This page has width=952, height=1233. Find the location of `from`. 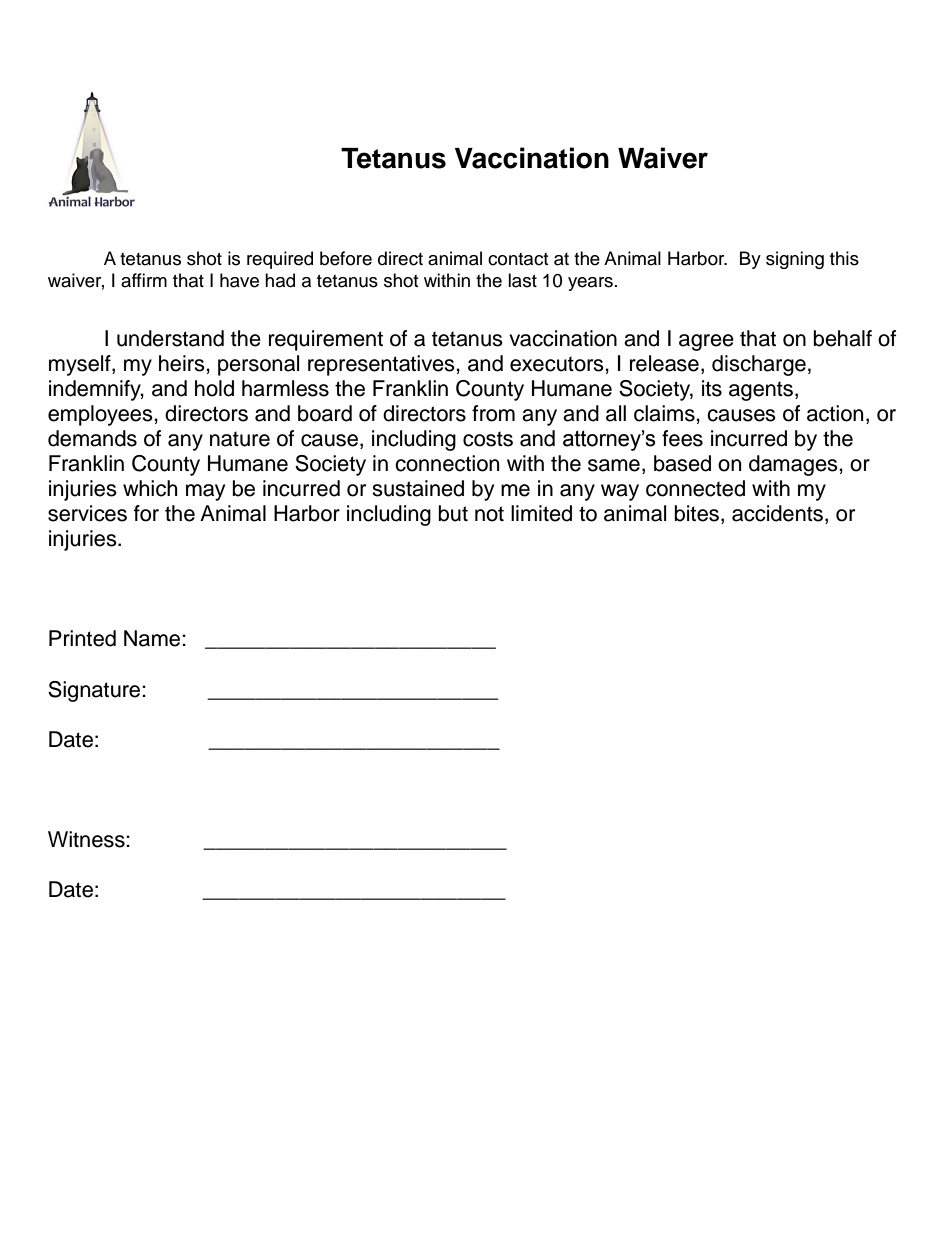

from is located at coordinates (493, 413).
